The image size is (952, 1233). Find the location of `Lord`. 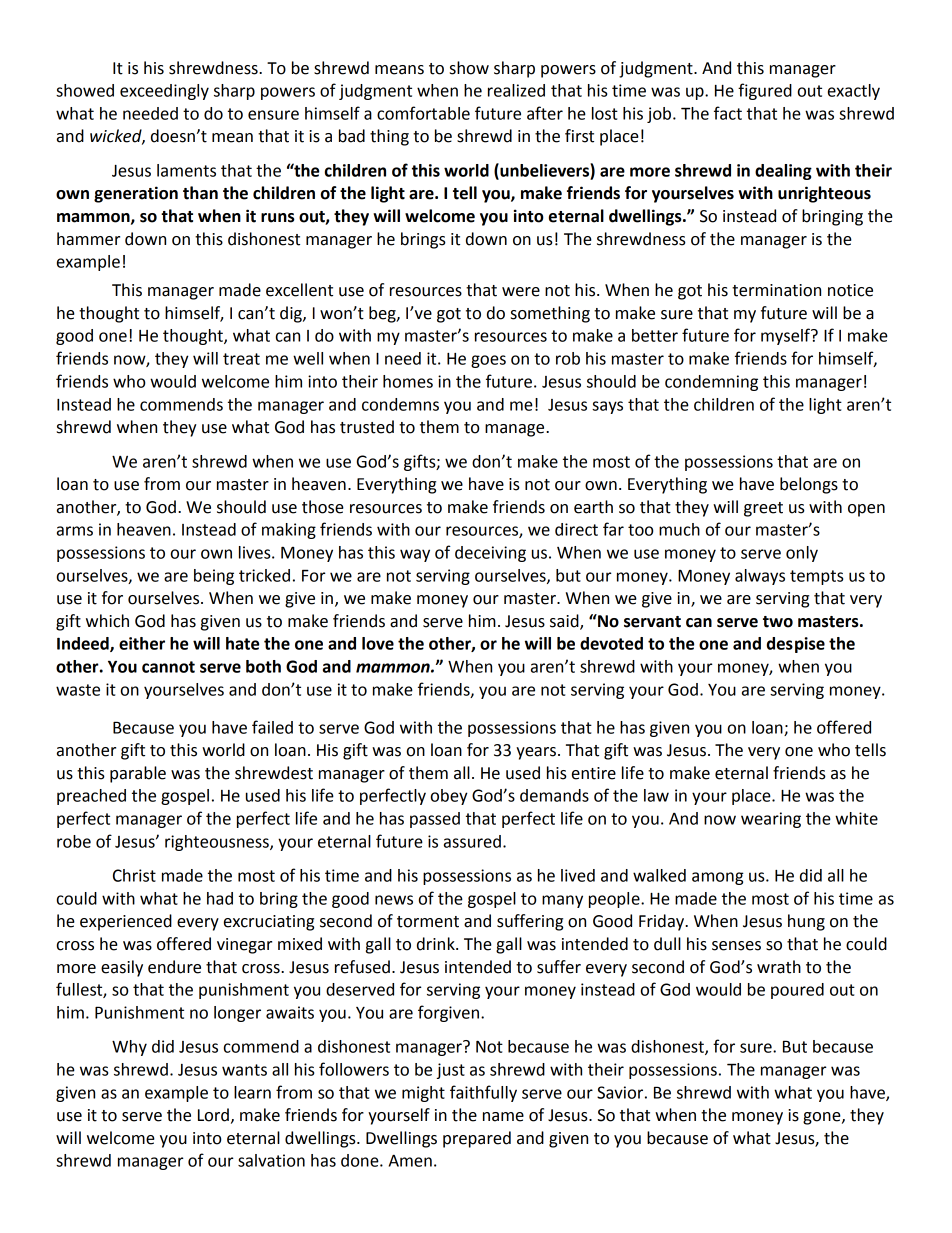

Lord is located at coordinates (213, 1115).
